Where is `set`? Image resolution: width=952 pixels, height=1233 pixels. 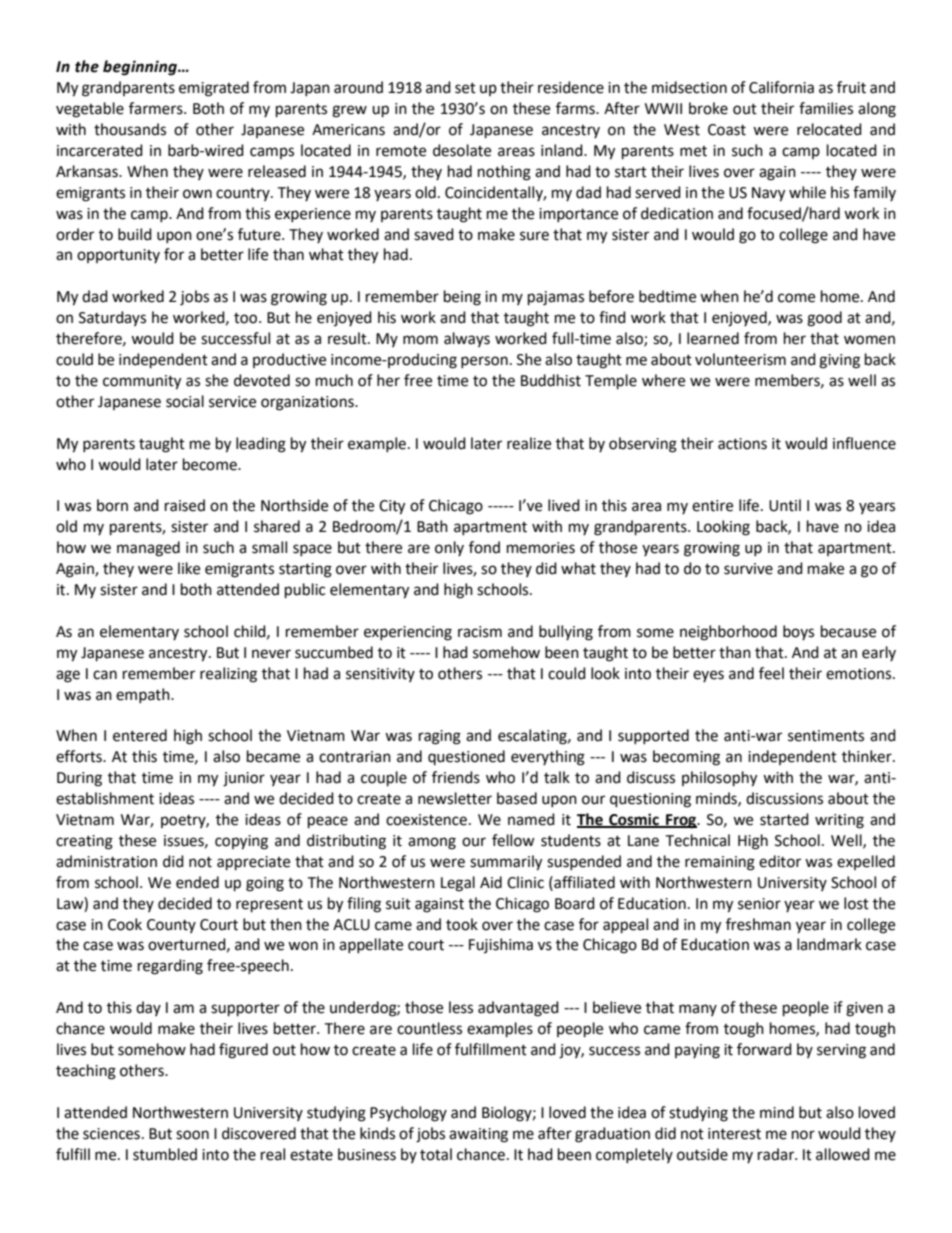
set is located at coordinates (465, 88).
